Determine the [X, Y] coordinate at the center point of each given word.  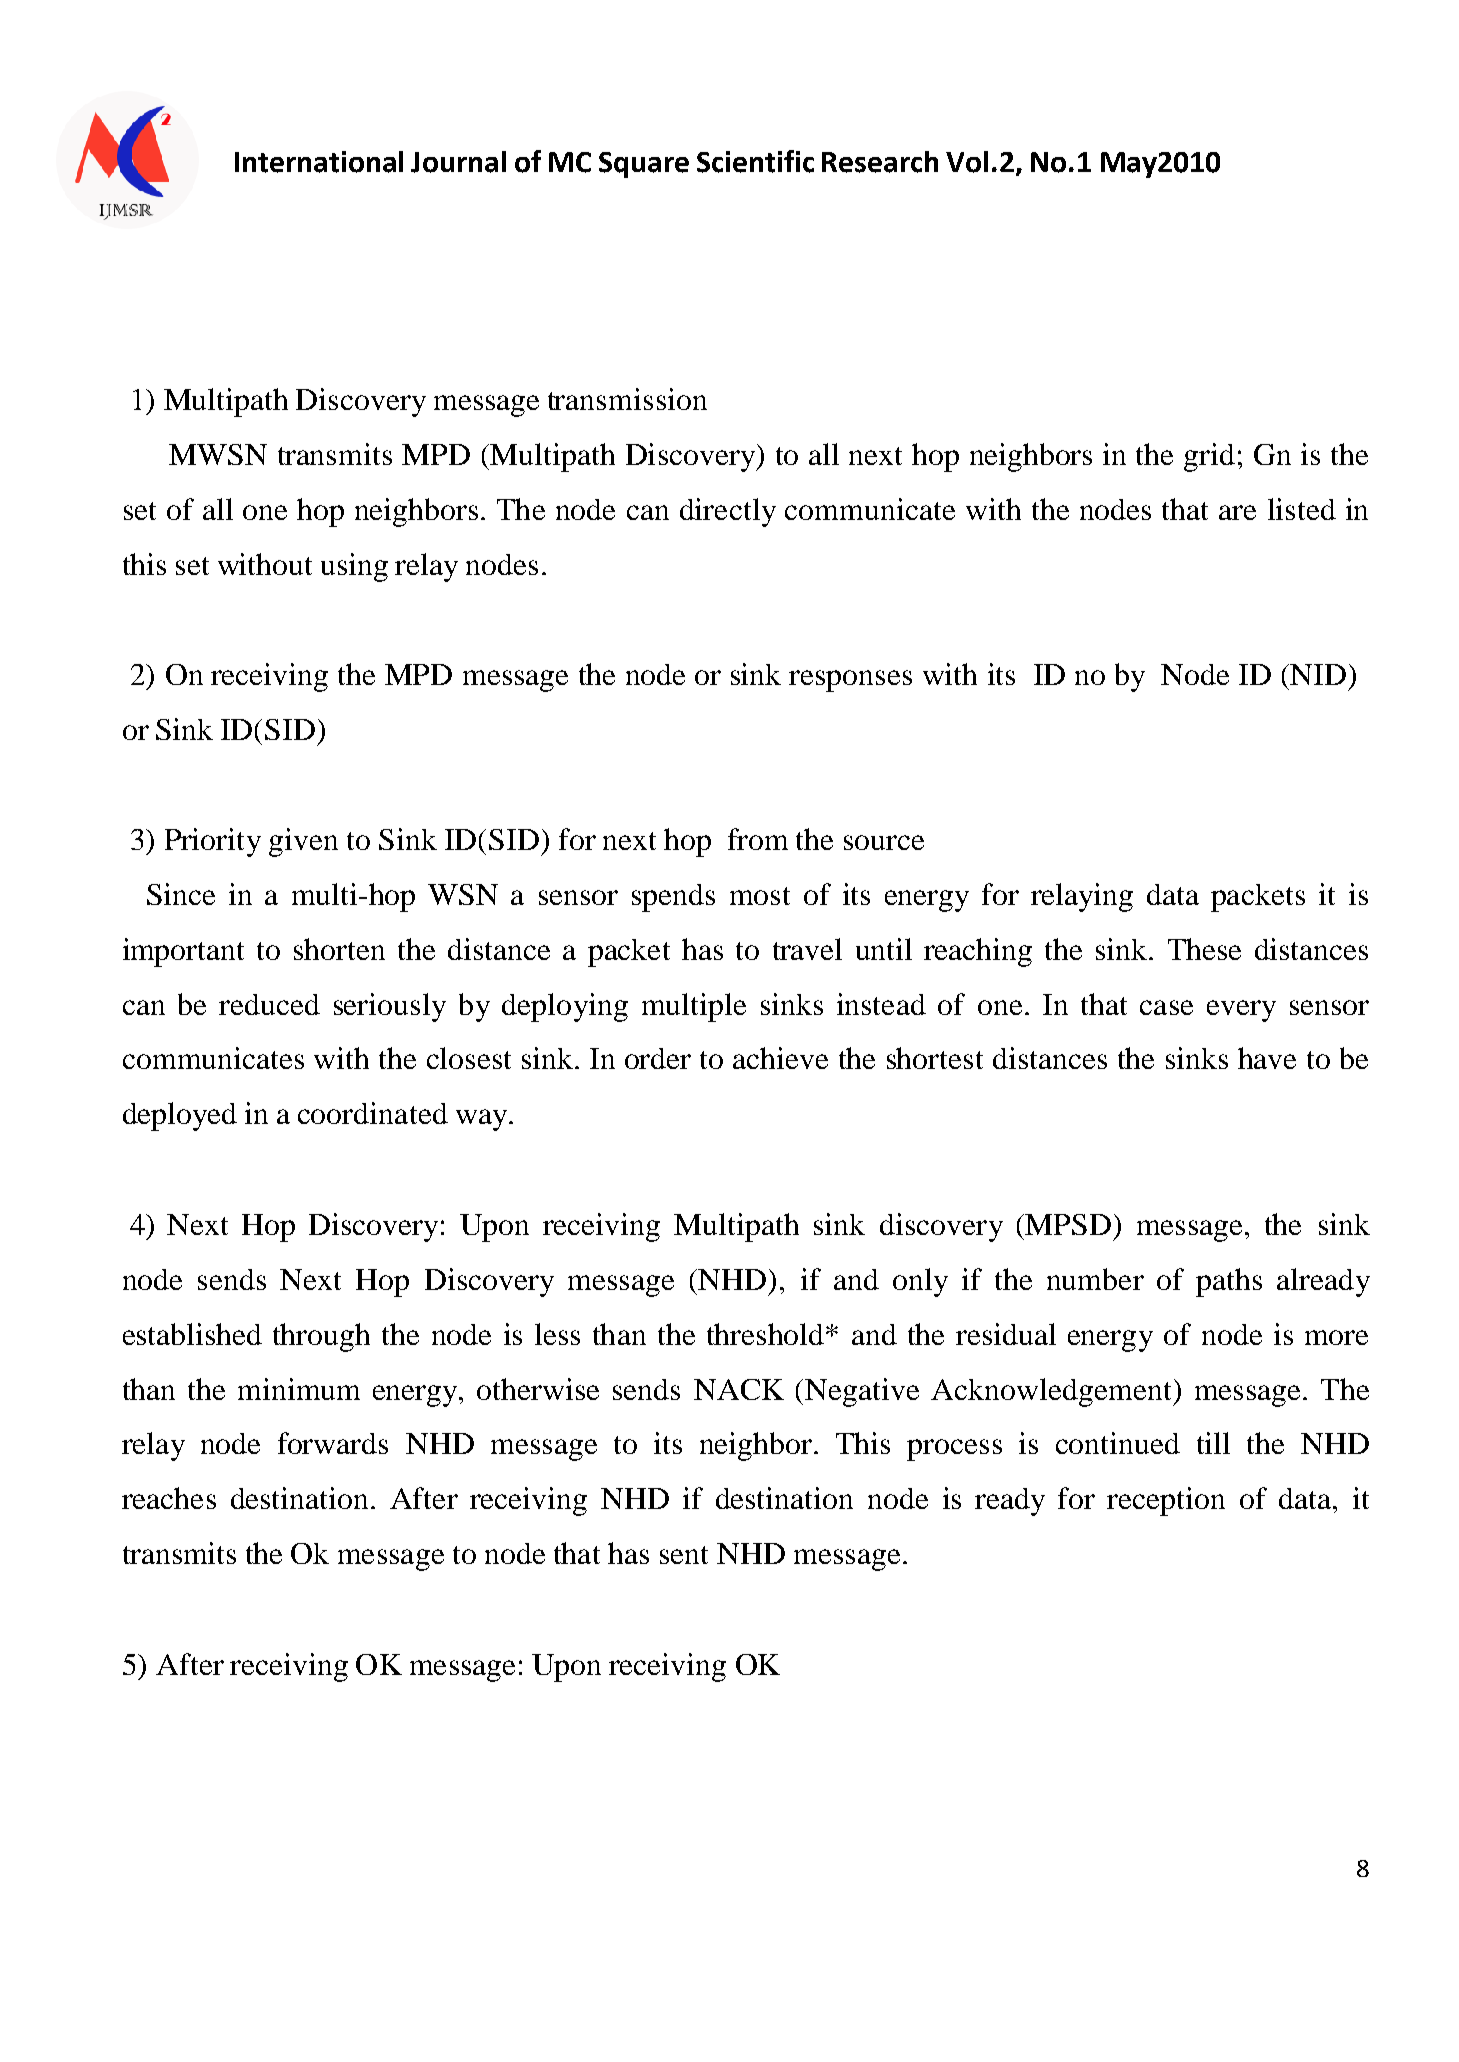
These [1204, 949]
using [354, 567]
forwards [333, 1443]
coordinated [373, 1113]
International [319, 162]
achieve [780, 1058]
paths [1229, 1282]
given [303, 842]
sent [684, 1555]
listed [1302, 509]
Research [880, 162]
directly [728, 512]
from [758, 839]
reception [1166, 1501]
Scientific [755, 161]
